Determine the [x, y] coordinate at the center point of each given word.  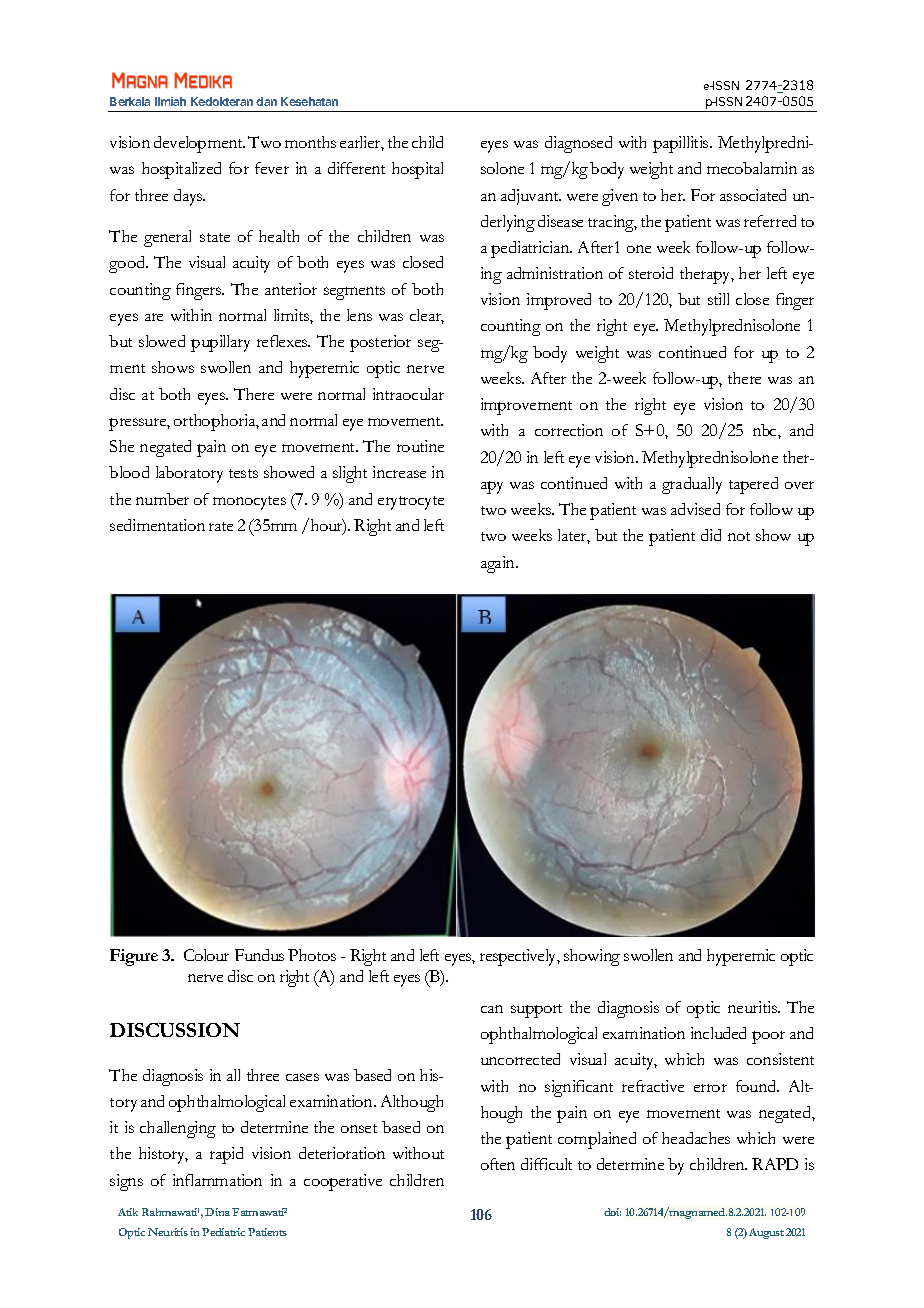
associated [753, 195]
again [499, 564]
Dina [219, 1212]
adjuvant [531, 197]
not [739, 536]
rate [221, 526]
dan [266, 101]
